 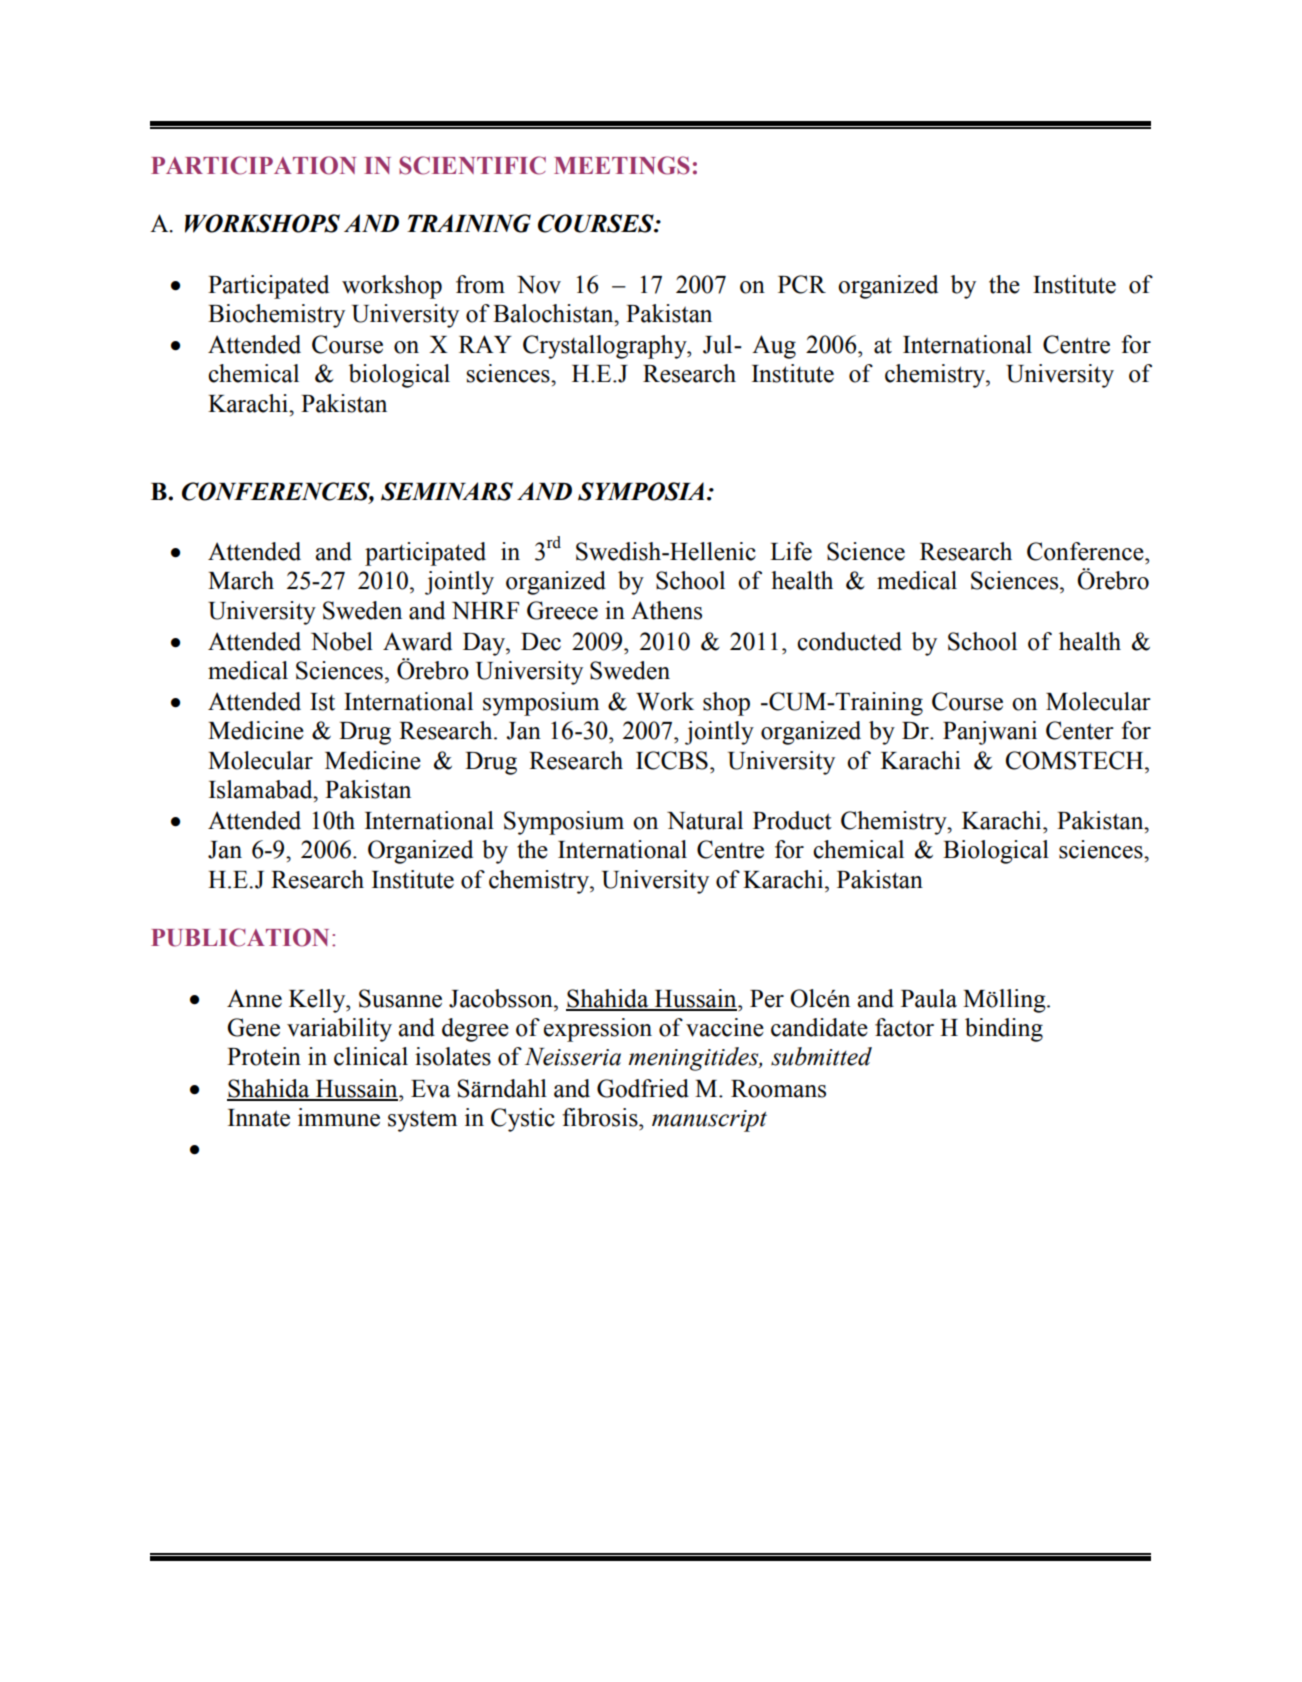 What do you see at coordinates (339, 1117) in the image?
I see `immune` at bounding box center [339, 1117].
